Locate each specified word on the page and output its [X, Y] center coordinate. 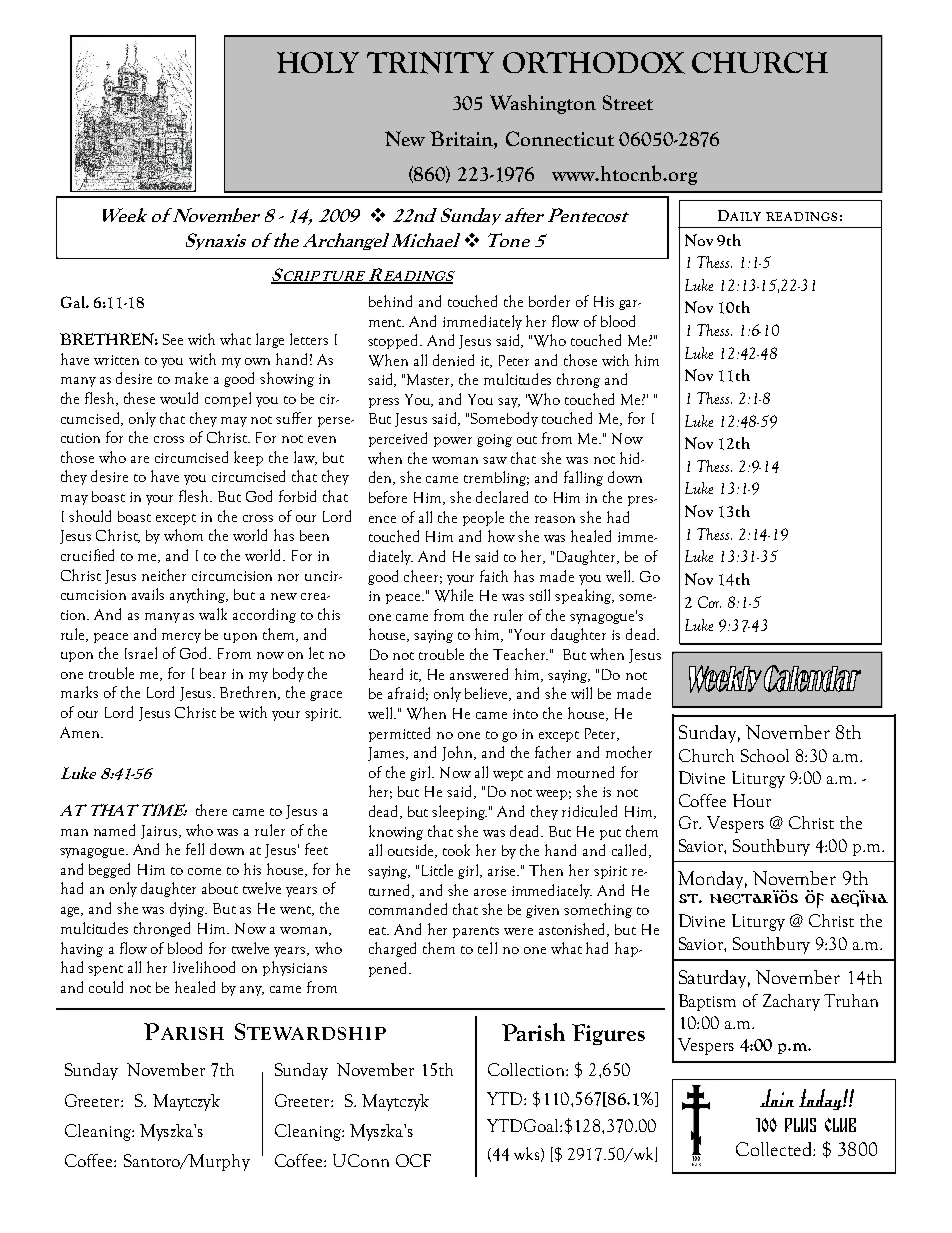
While [454, 595]
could [106, 987]
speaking [584, 596]
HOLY [318, 62]
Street [628, 102]
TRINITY [430, 63]
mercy [181, 638]
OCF [413, 1160]
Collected [775, 1149]
